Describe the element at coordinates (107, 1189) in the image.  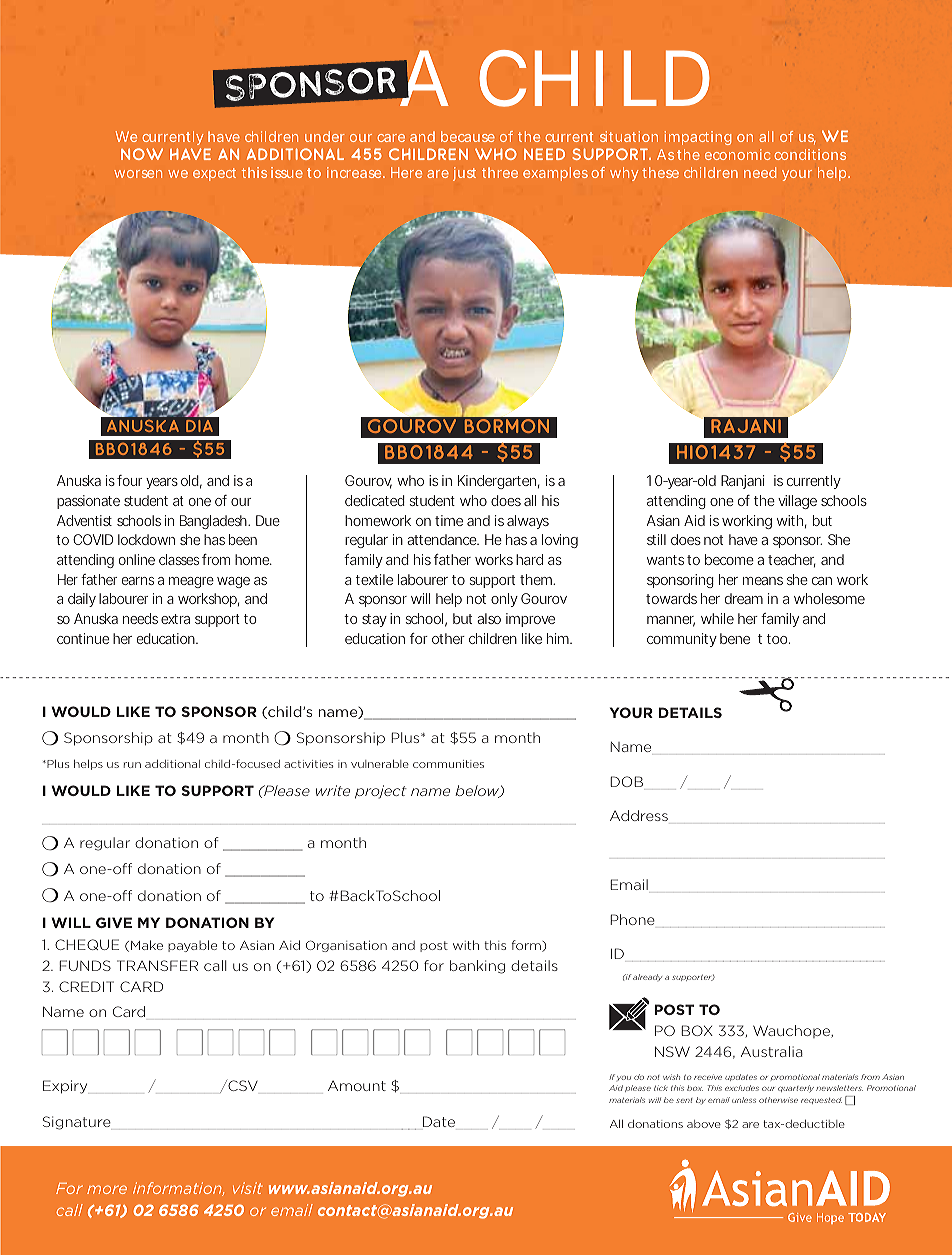
I see `more` at that location.
